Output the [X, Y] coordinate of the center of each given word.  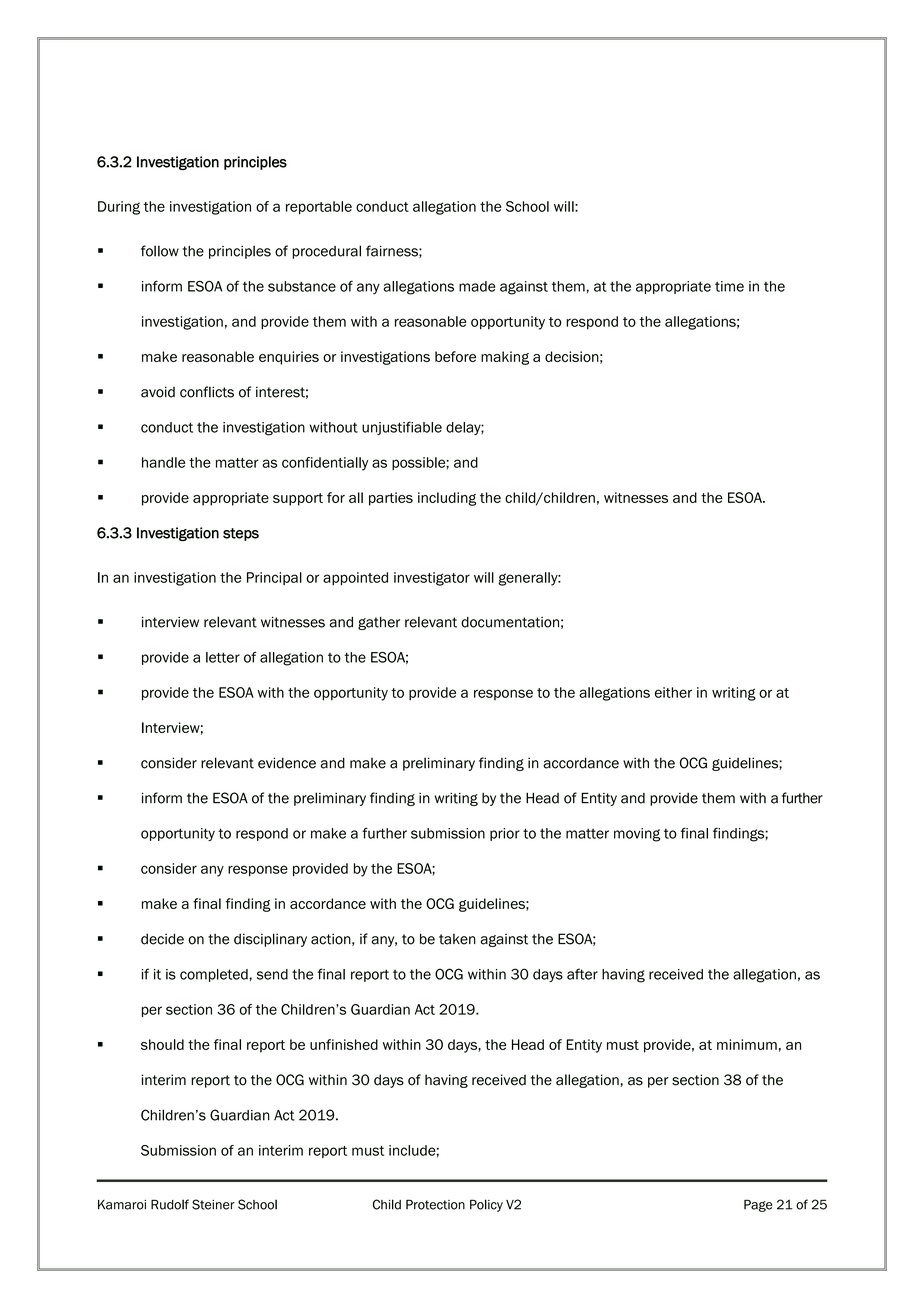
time [729, 286]
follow [160, 251]
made [477, 286]
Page [758, 1205]
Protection [435, 1204]
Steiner [213, 1204]
